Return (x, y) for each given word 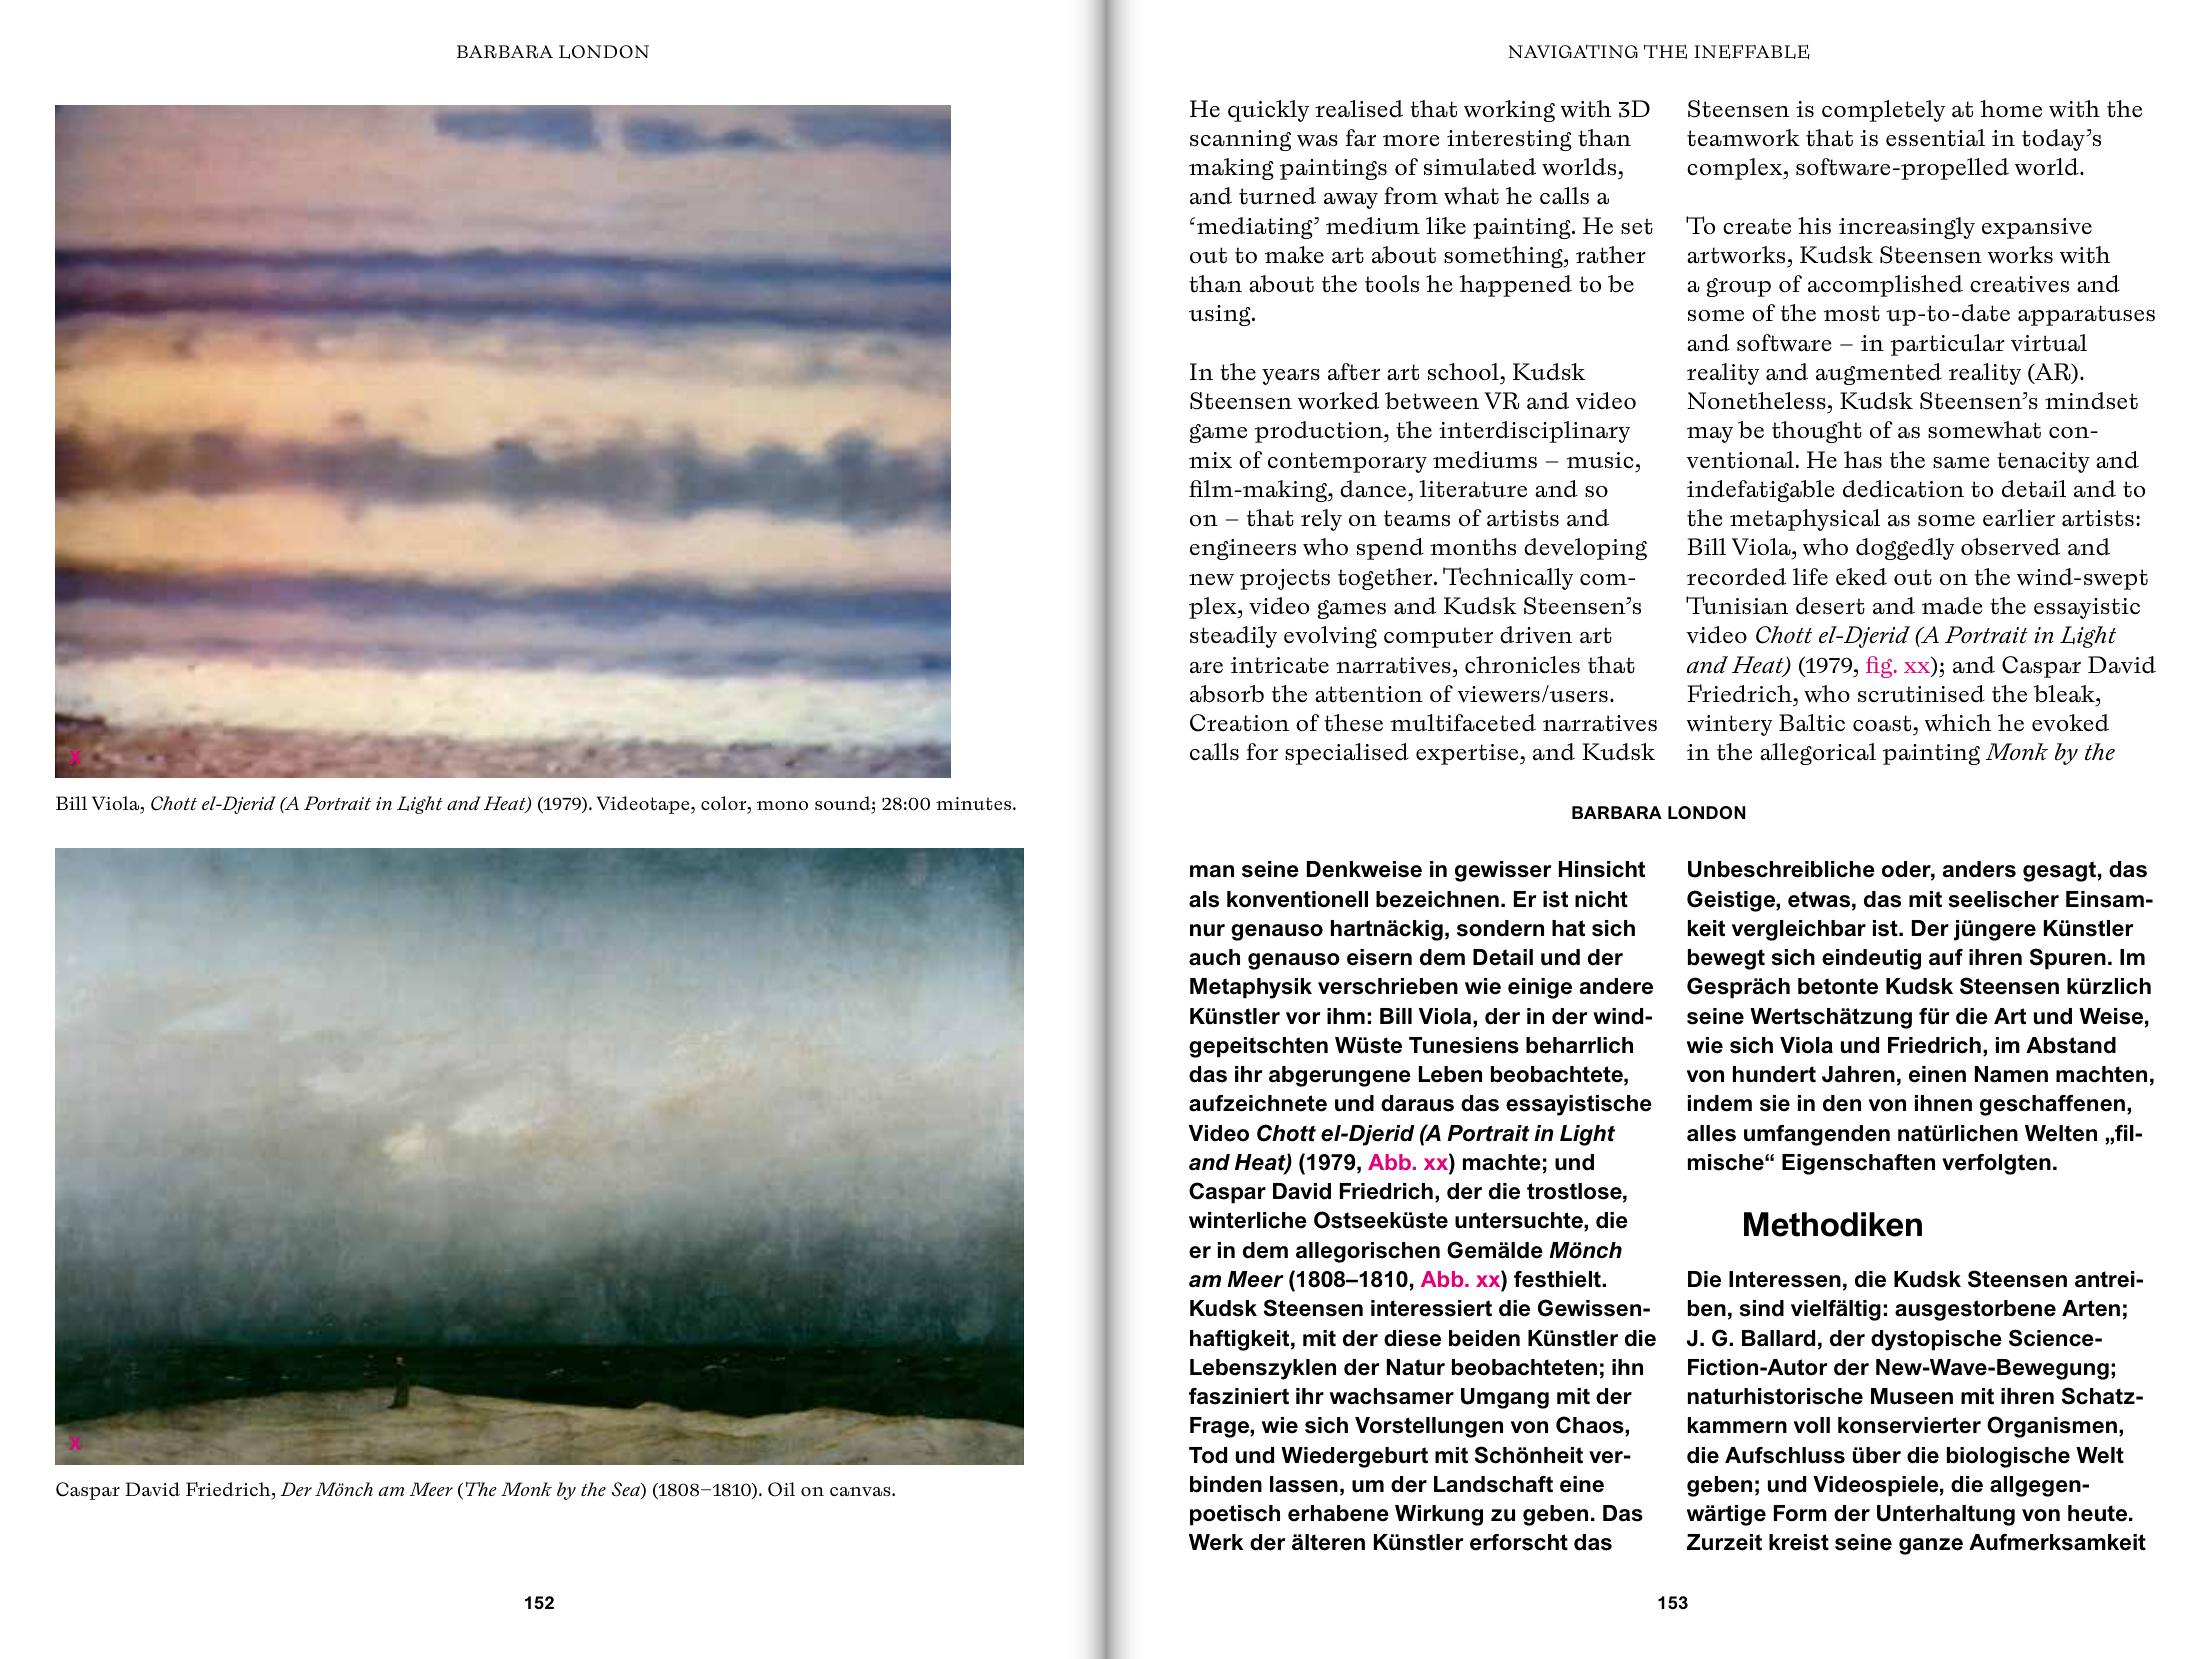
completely (1883, 111)
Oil (781, 1489)
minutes (973, 803)
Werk (1216, 1542)
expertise (1468, 754)
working (1509, 111)
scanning (1240, 140)
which (1958, 723)
